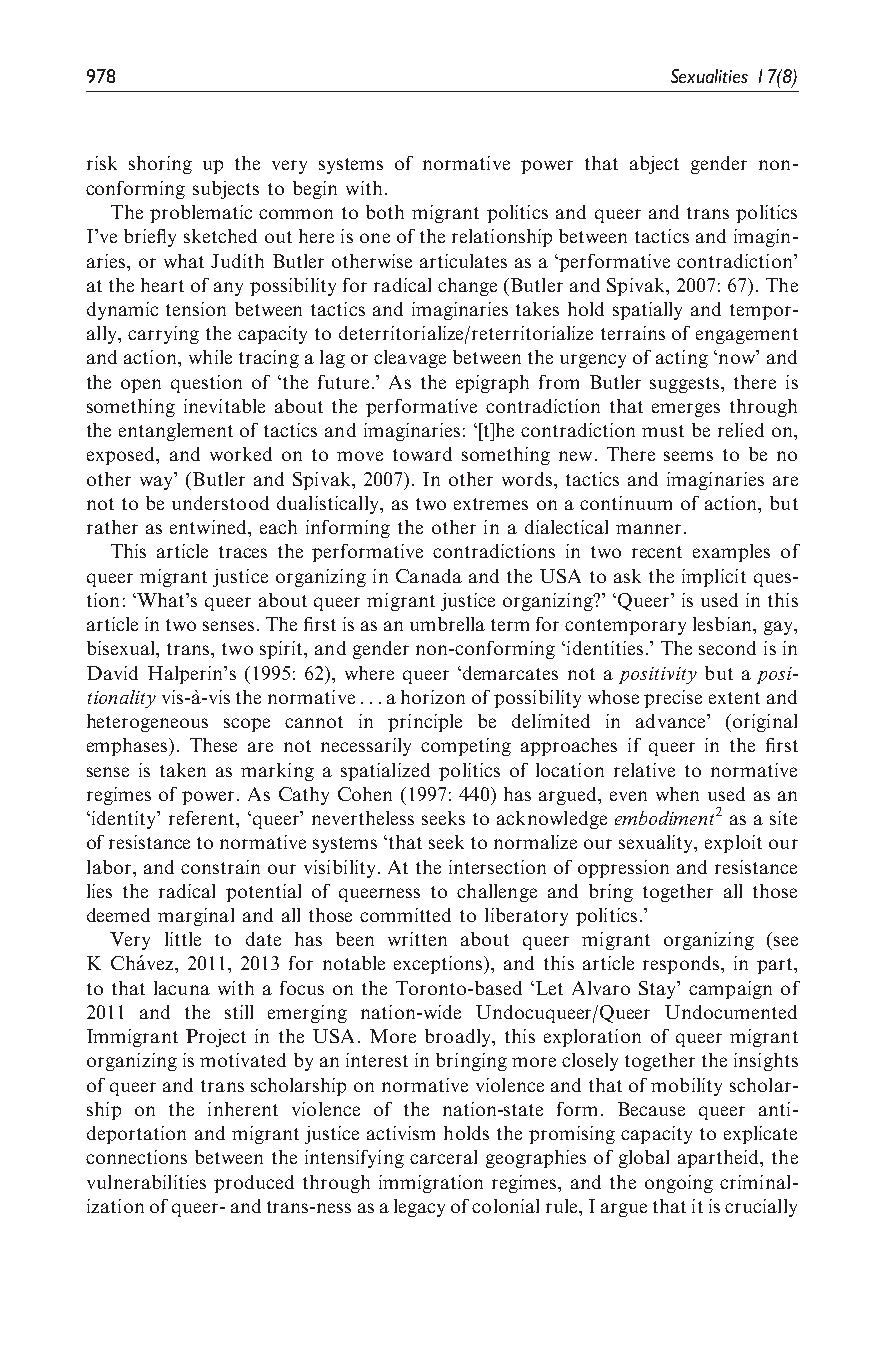  Describe the element at coordinates (385, 212) in the screenshot. I see `both` at that location.
